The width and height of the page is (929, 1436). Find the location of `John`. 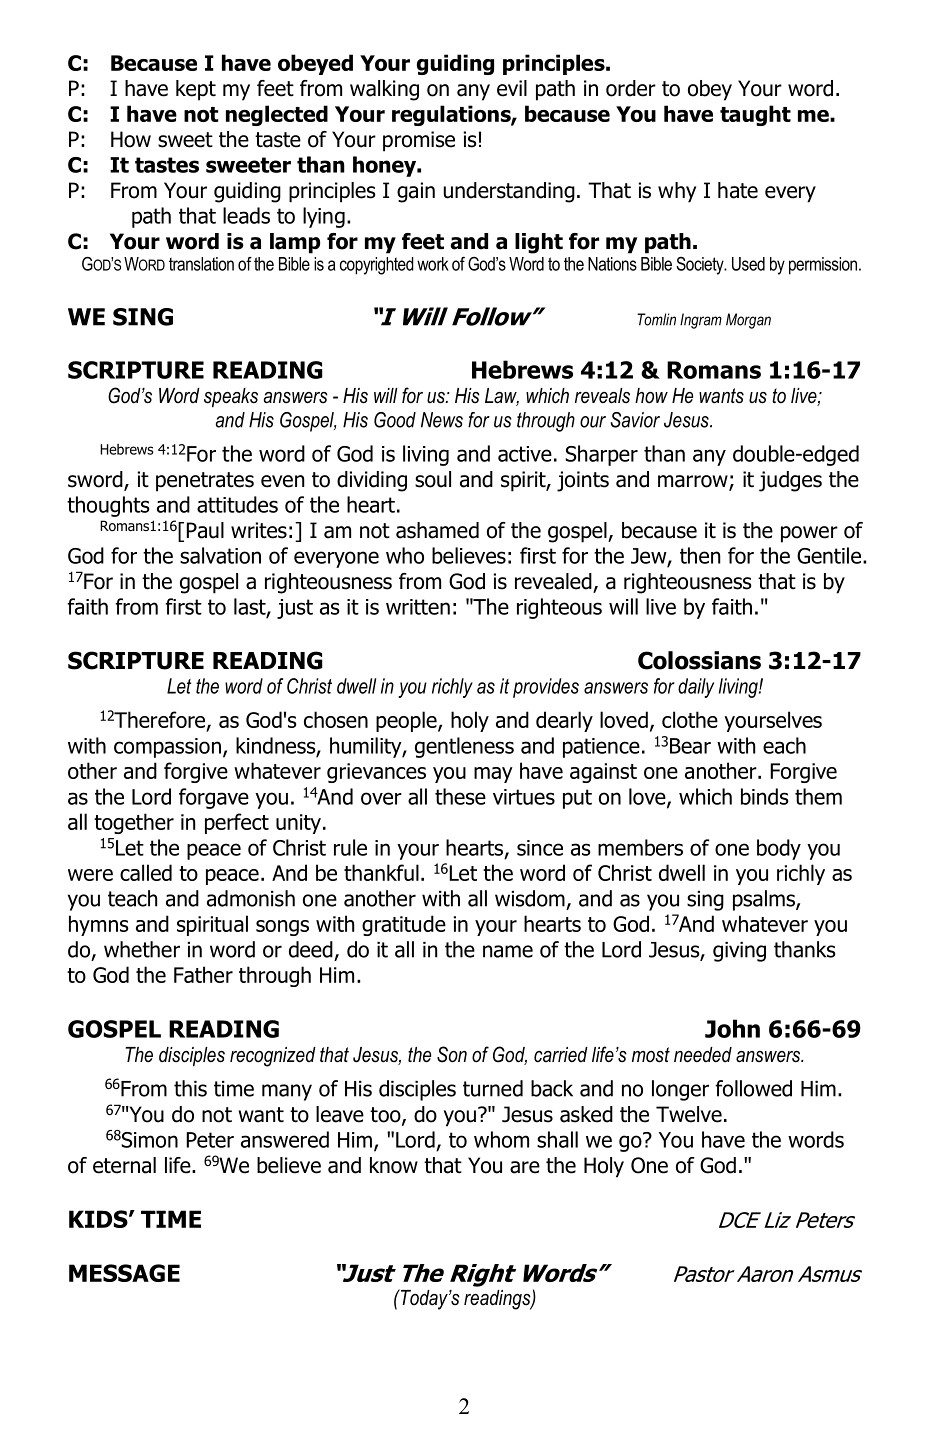

John is located at coordinates (732, 1028).
